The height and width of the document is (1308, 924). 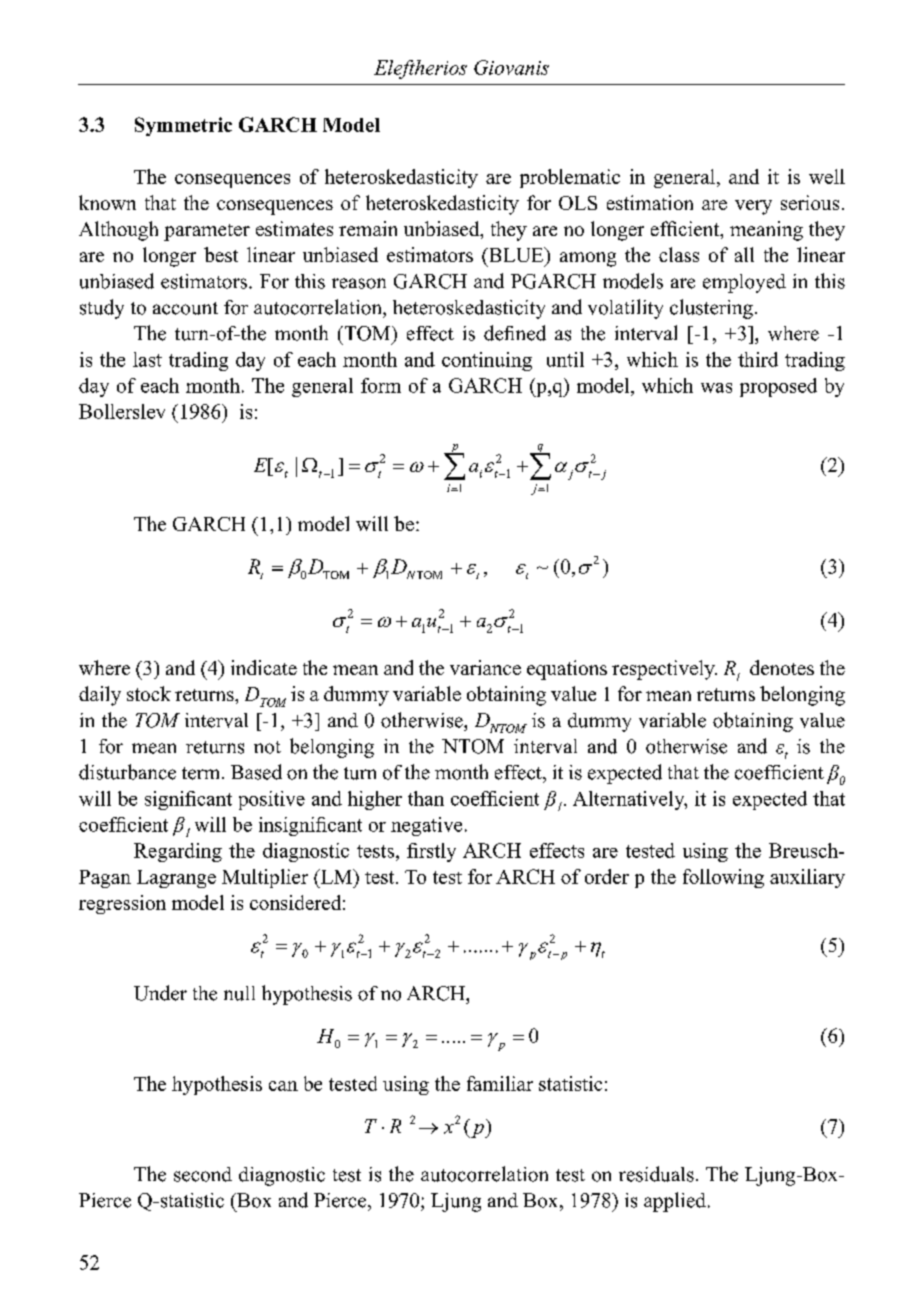 I want to click on form, so click(x=381, y=385).
